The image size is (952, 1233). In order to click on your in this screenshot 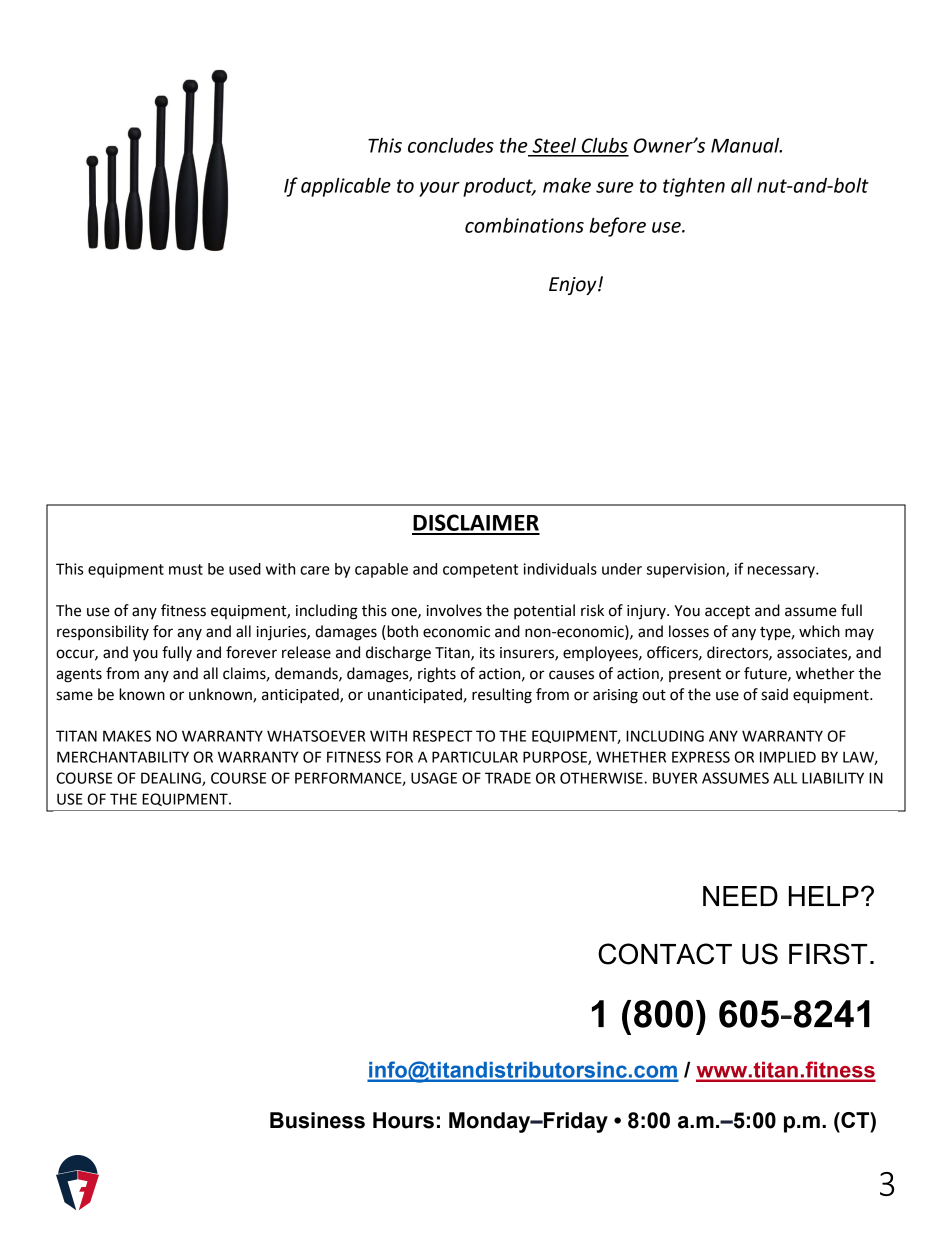, I will do `click(439, 189)`.
